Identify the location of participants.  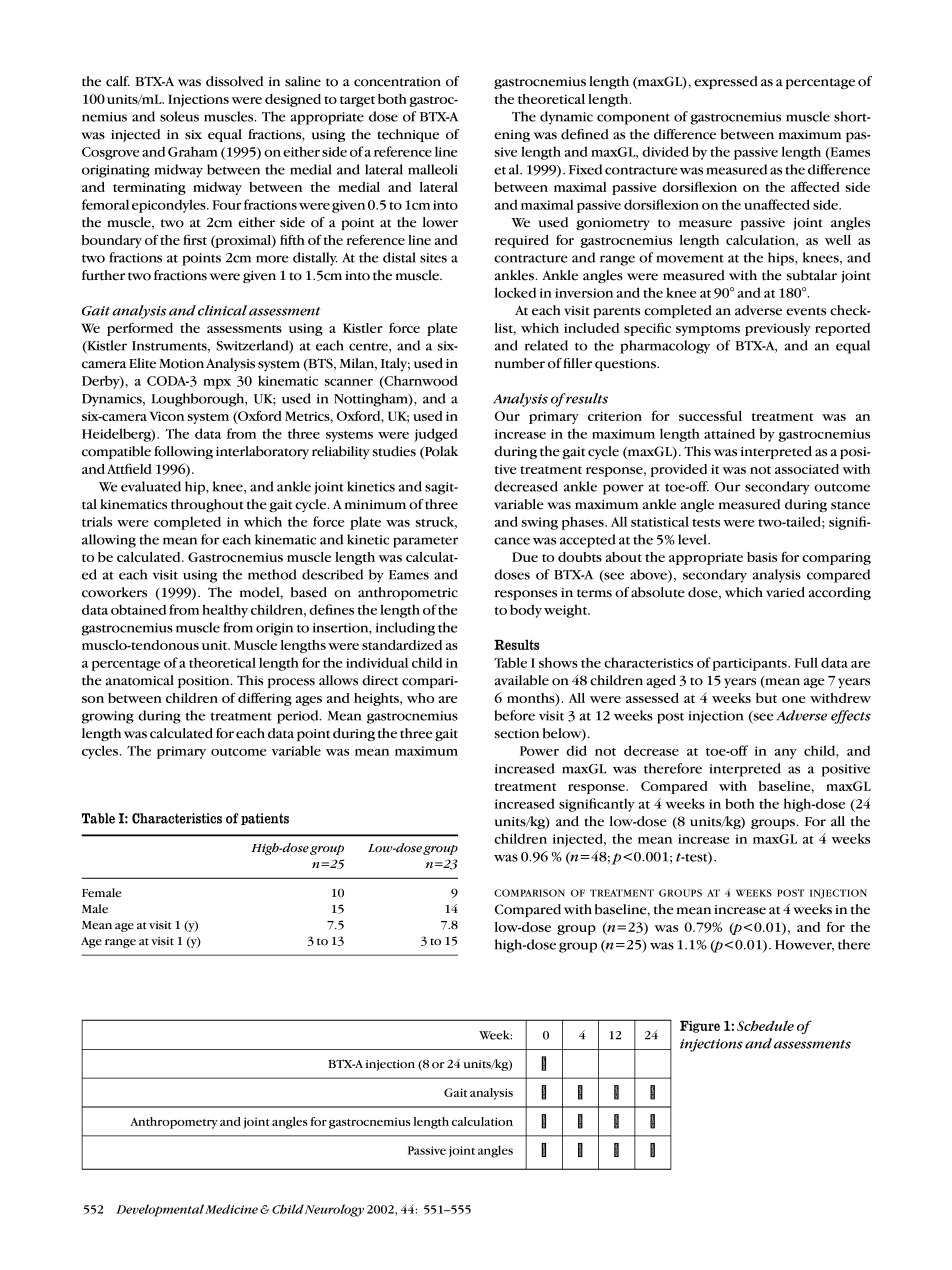
(750, 664).
